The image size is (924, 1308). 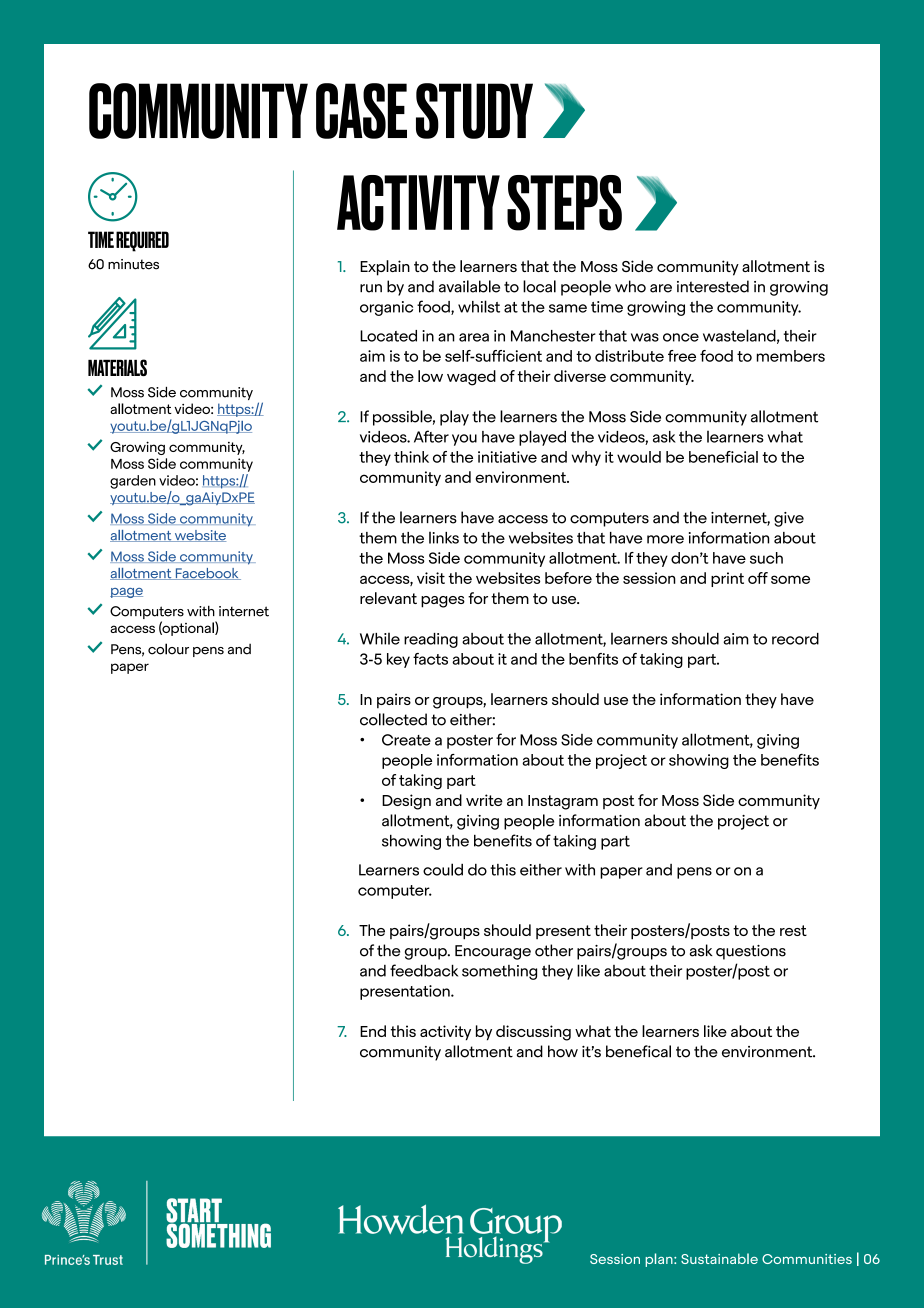 What do you see at coordinates (406, 802) in the image?
I see `Design` at bounding box center [406, 802].
